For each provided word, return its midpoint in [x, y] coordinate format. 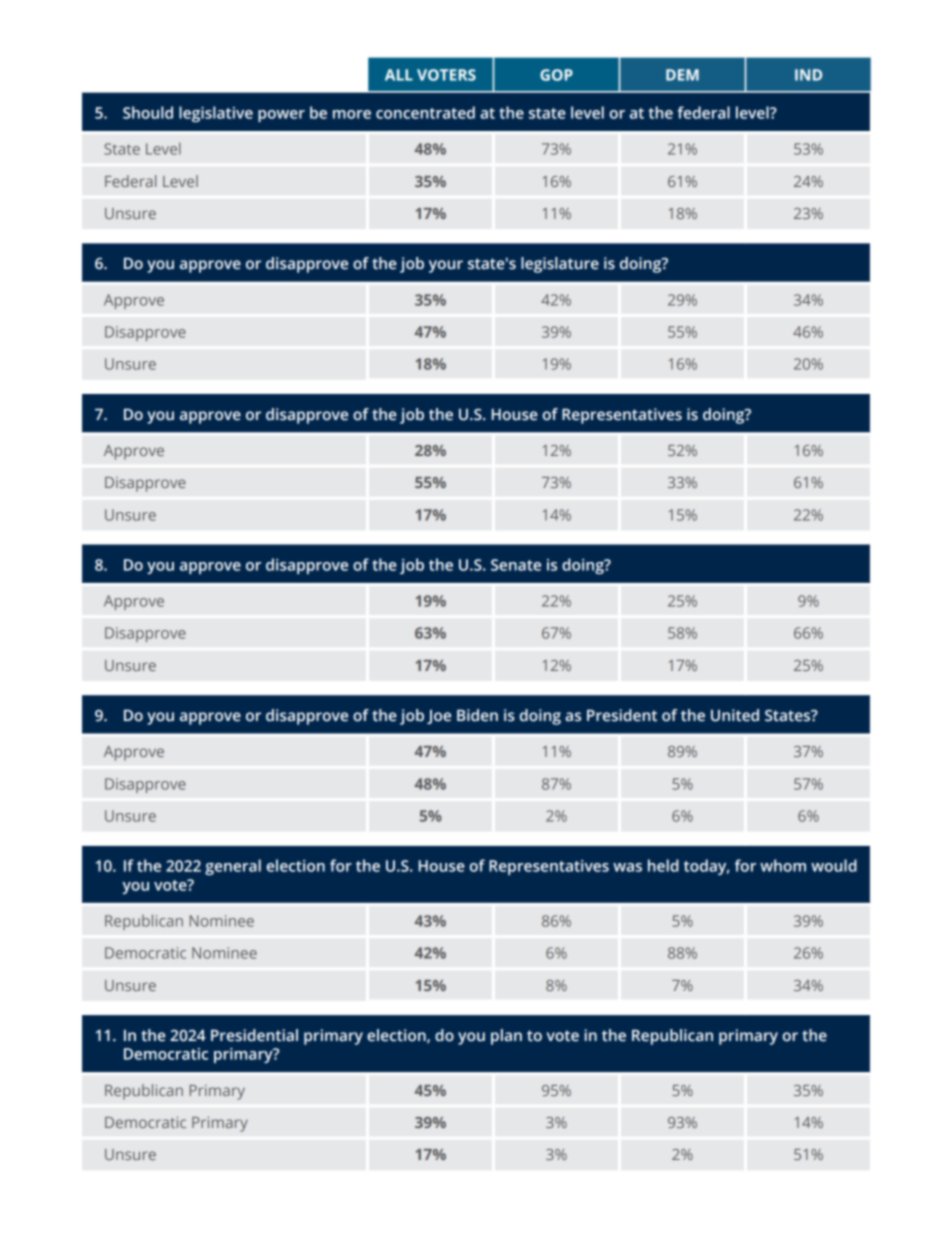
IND [808, 75]
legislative [216, 114]
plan [506, 1037]
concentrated [425, 112]
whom [783, 865]
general [233, 867]
